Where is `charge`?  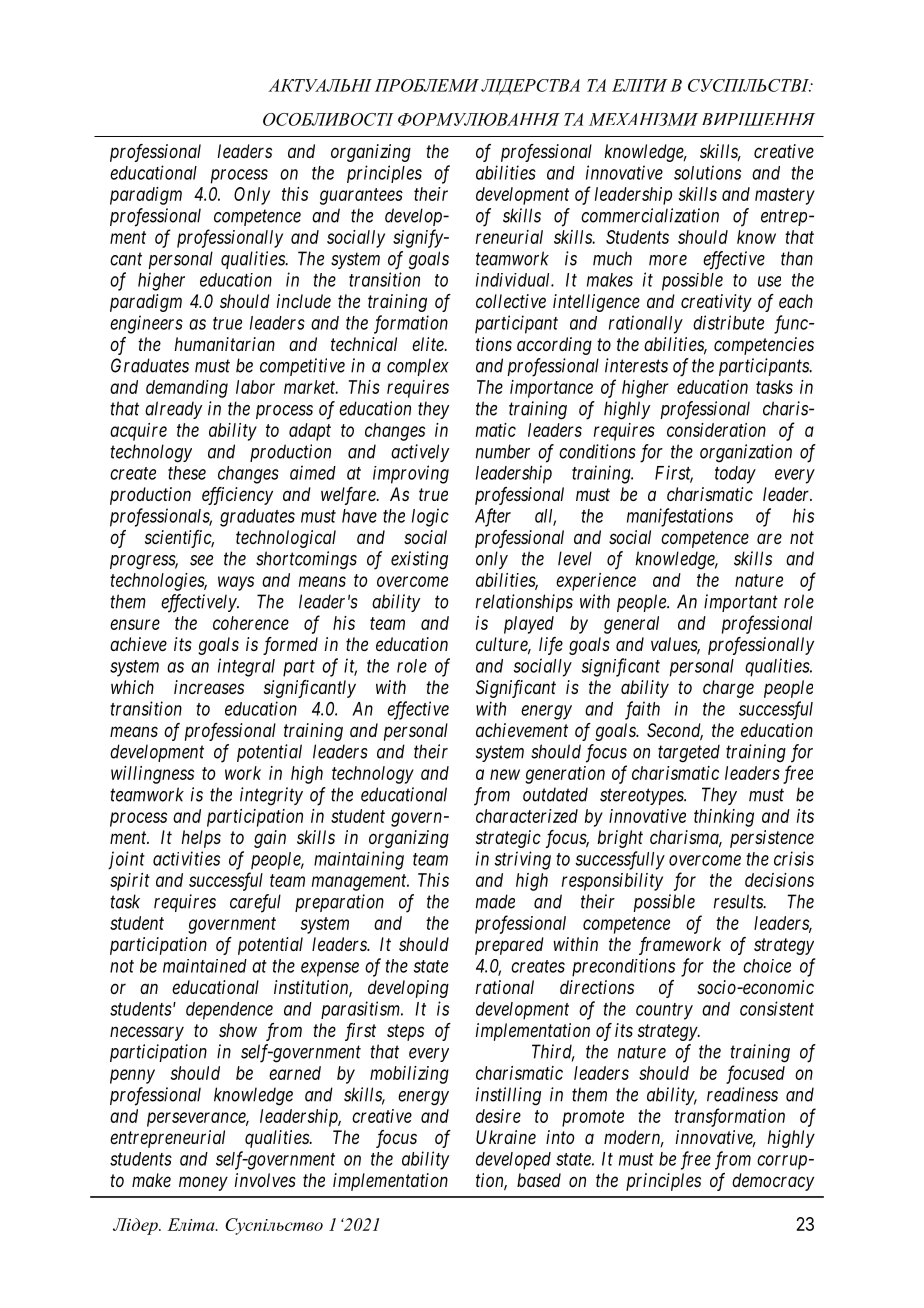 charge is located at coordinates (728, 689).
